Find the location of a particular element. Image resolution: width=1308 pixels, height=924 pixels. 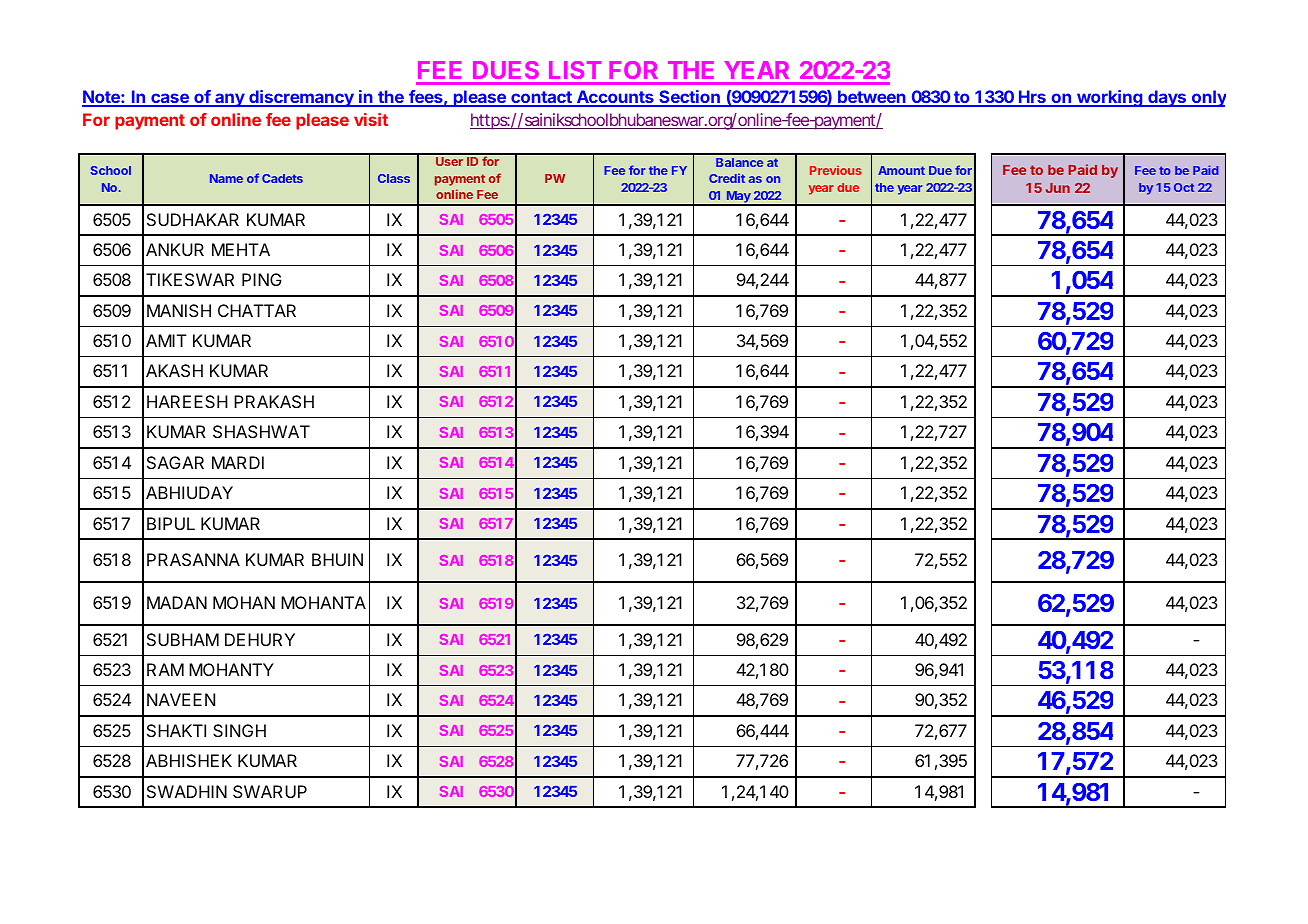

SINGH is located at coordinates (239, 730).
